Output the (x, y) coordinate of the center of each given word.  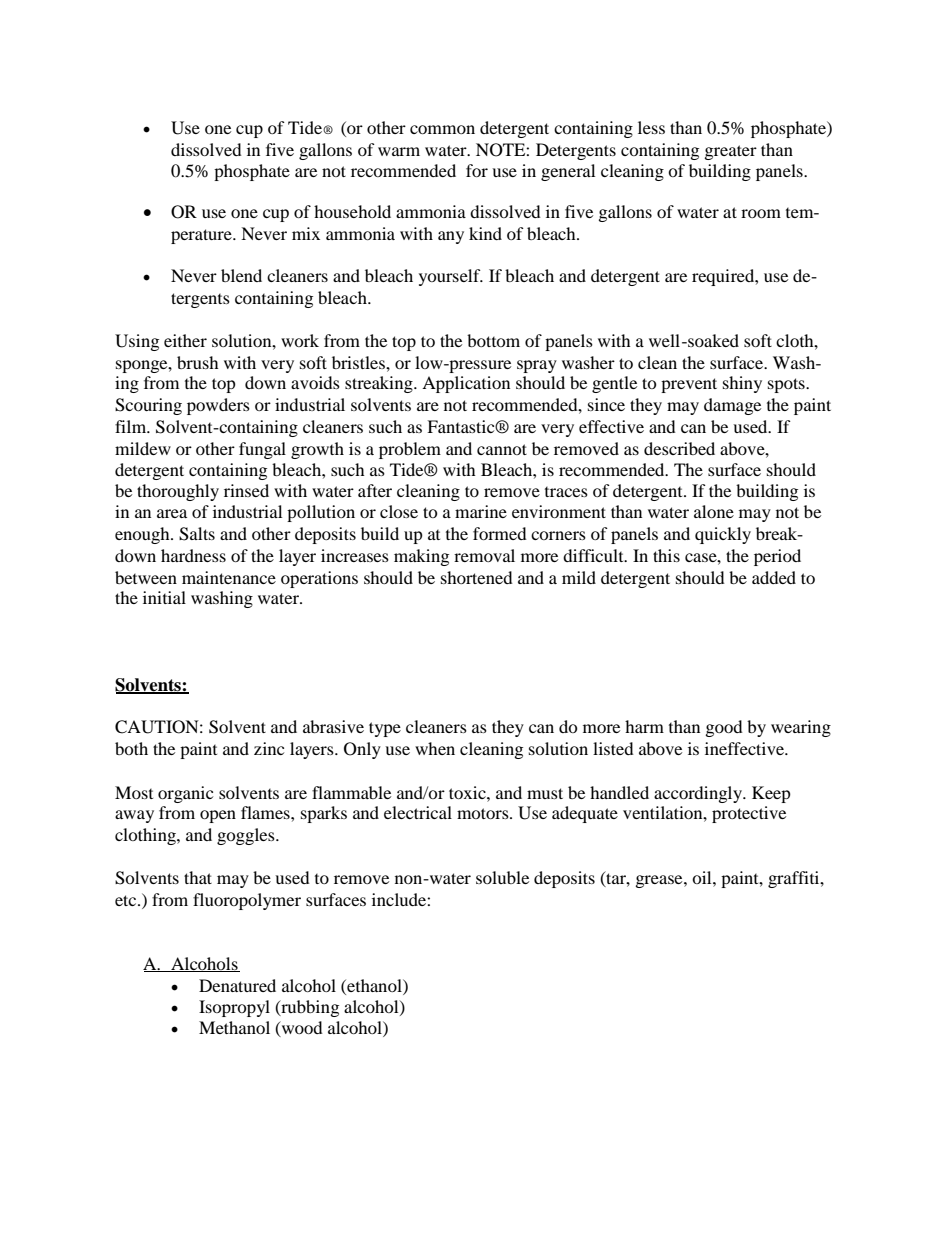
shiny (742, 384)
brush (198, 362)
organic (185, 794)
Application (466, 384)
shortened (477, 577)
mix (306, 233)
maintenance (229, 577)
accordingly (699, 794)
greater (731, 152)
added (774, 577)
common (442, 129)
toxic (468, 792)
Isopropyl (234, 1008)
